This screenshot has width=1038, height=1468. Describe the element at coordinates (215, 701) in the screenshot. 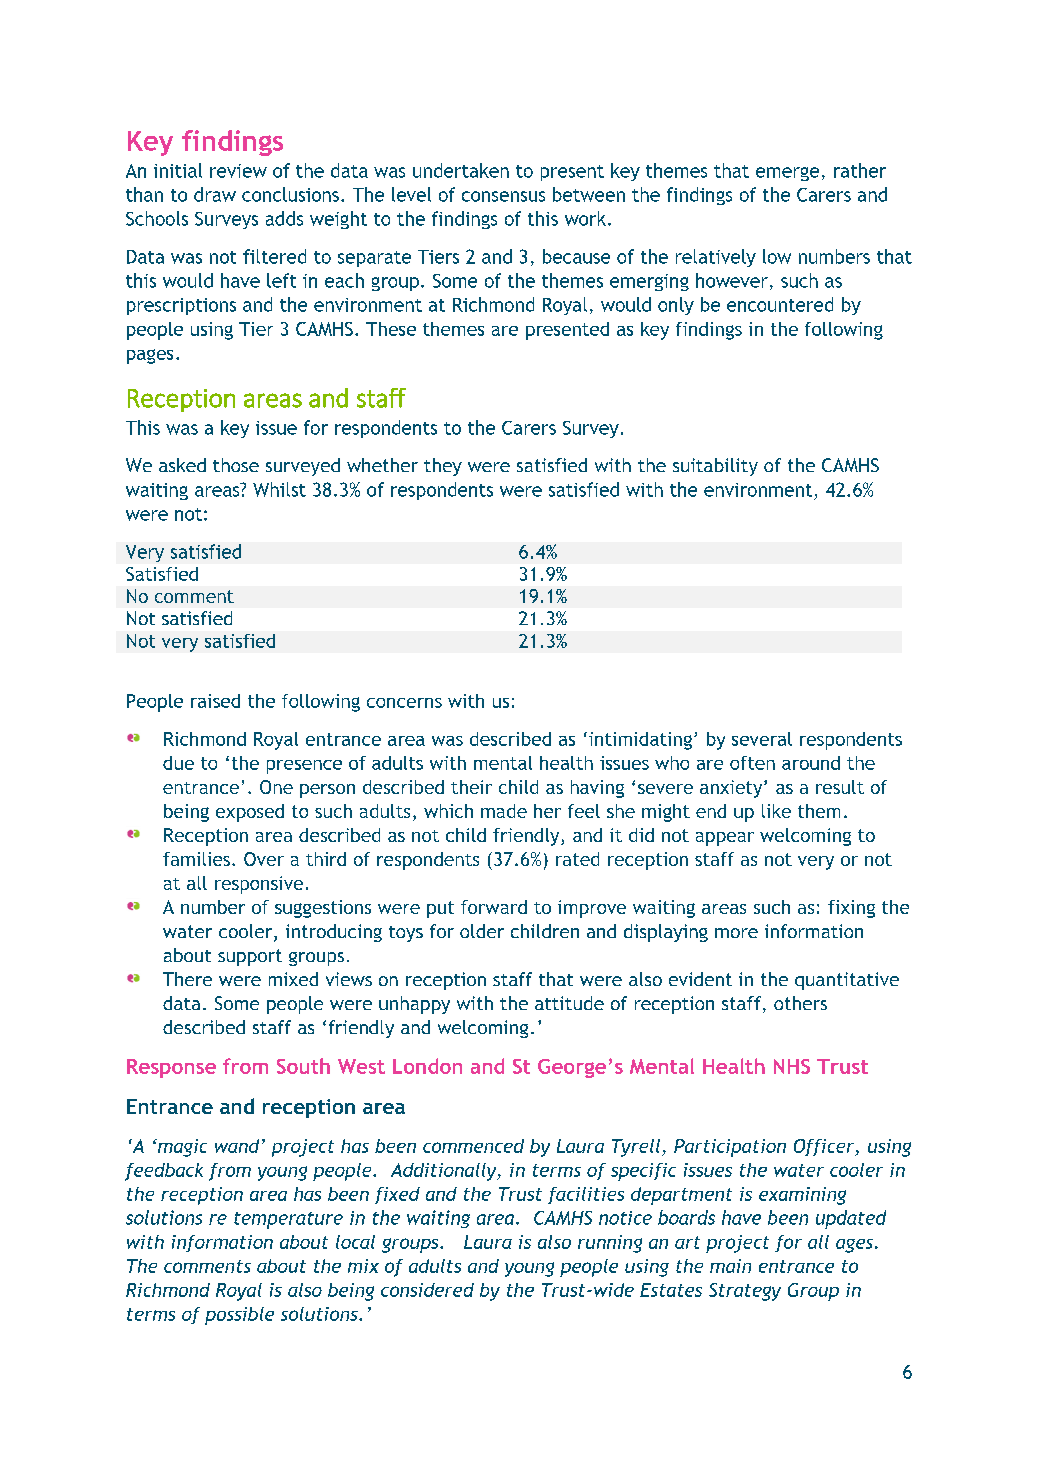

I see `raised` at that location.
